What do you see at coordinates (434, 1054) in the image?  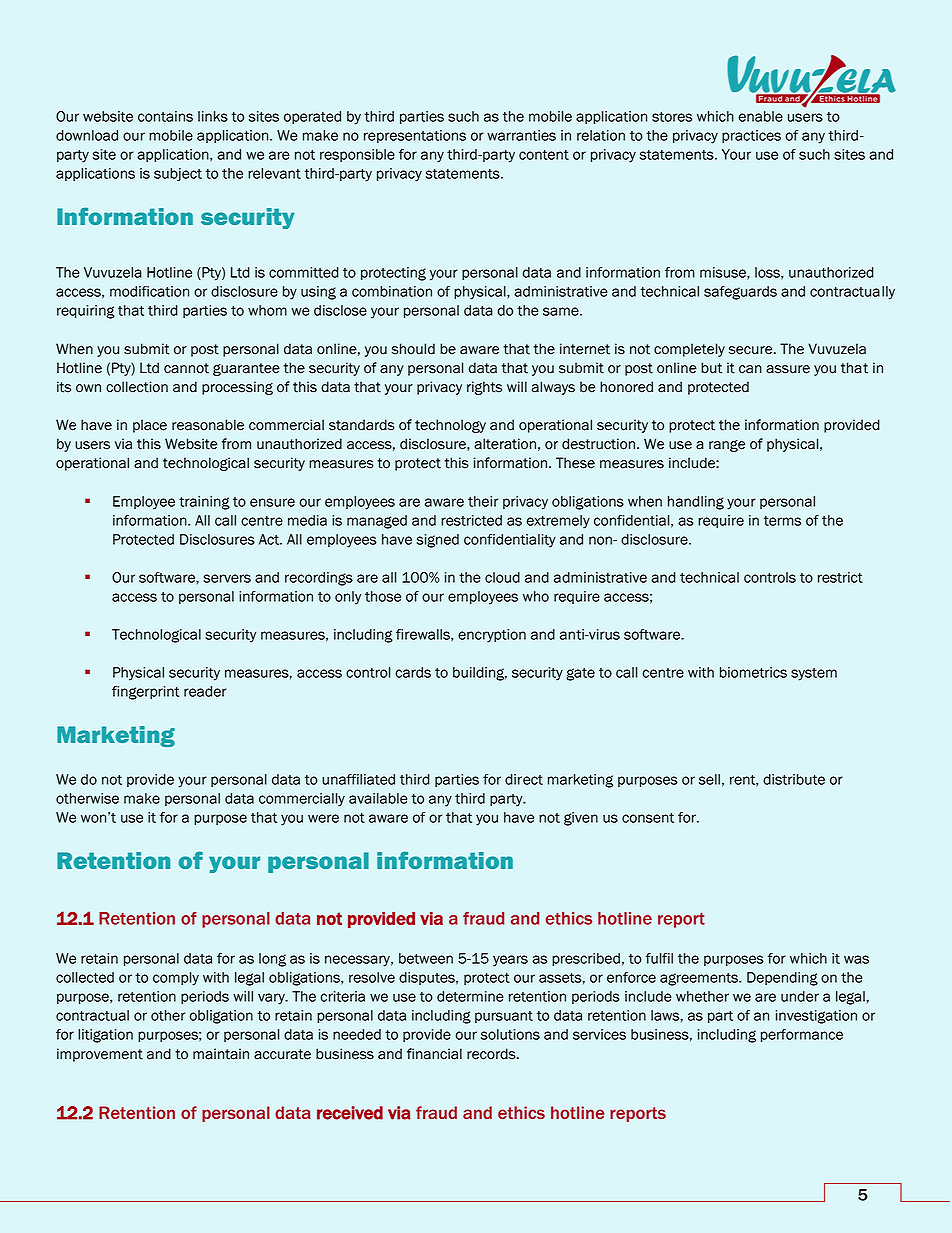 I see `financial` at bounding box center [434, 1054].
